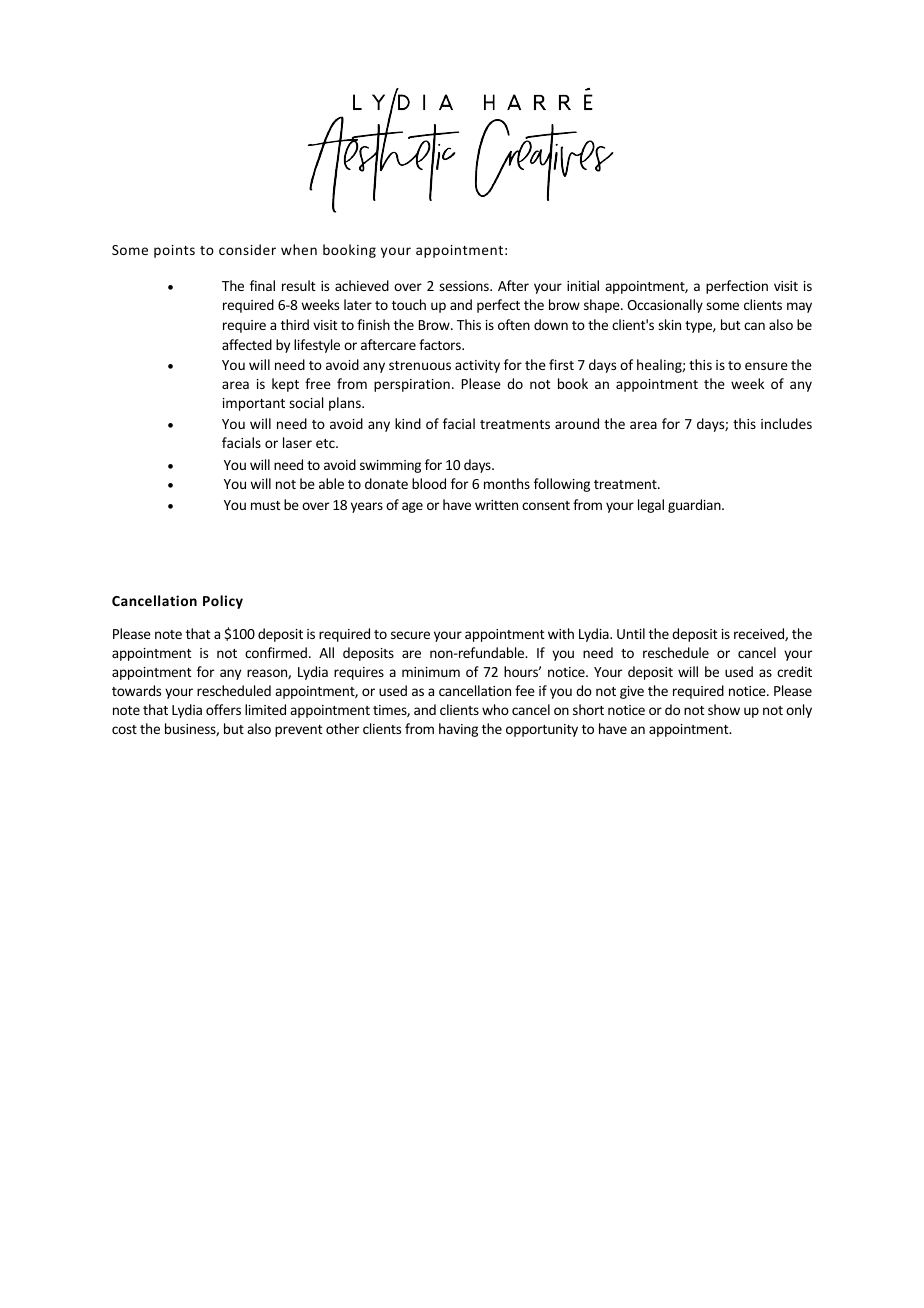 The width and height of the screenshot is (924, 1308). I want to click on Occasionally, so click(665, 306).
